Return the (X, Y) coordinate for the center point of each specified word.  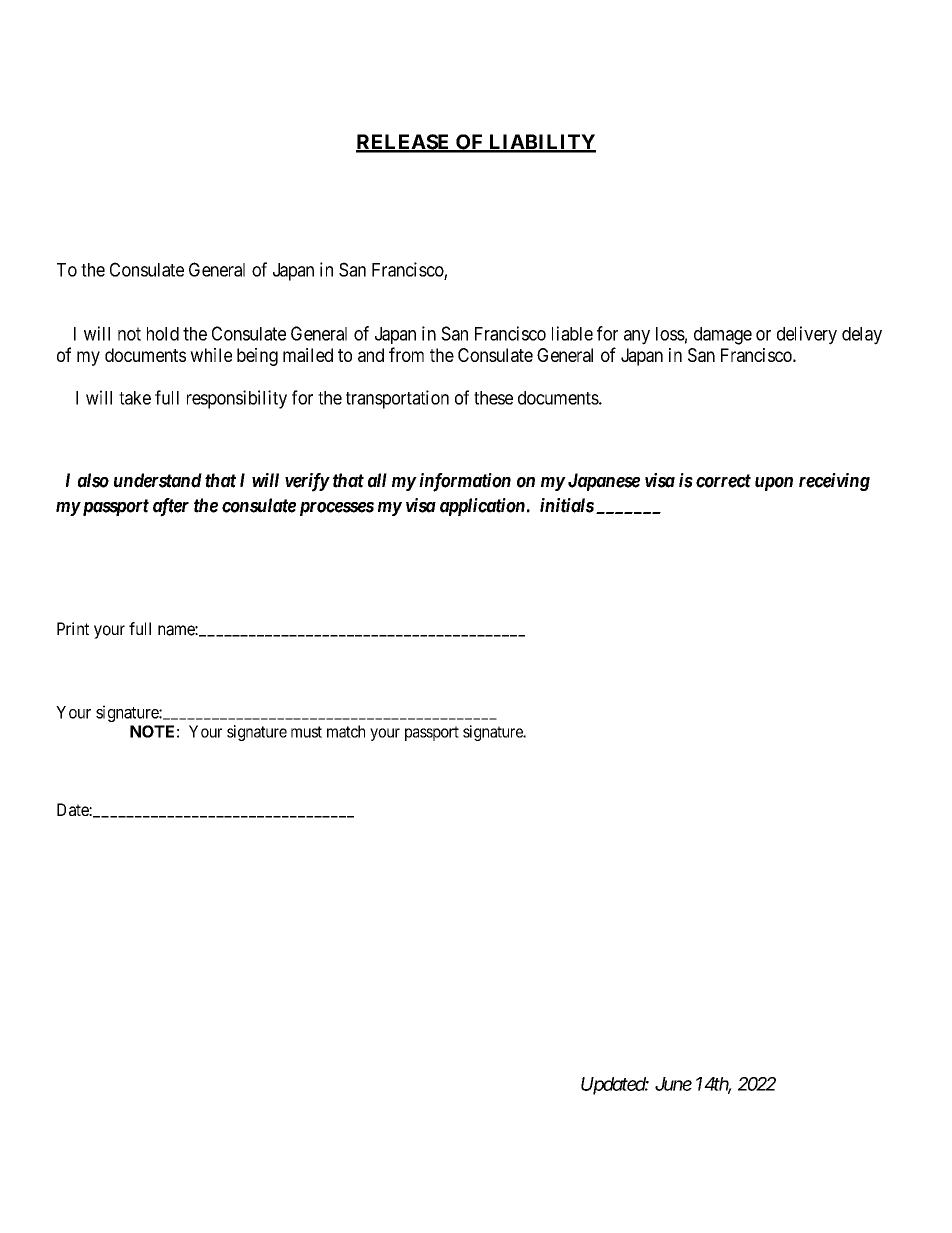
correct (723, 481)
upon (774, 484)
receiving (834, 482)
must (306, 732)
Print (73, 628)
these (493, 398)
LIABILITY (541, 143)
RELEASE (404, 143)
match (346, 731)
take (135, 398)
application (482, 507)
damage (723, 336)
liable (572, 333)
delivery (807, 335)
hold (163, 334)
